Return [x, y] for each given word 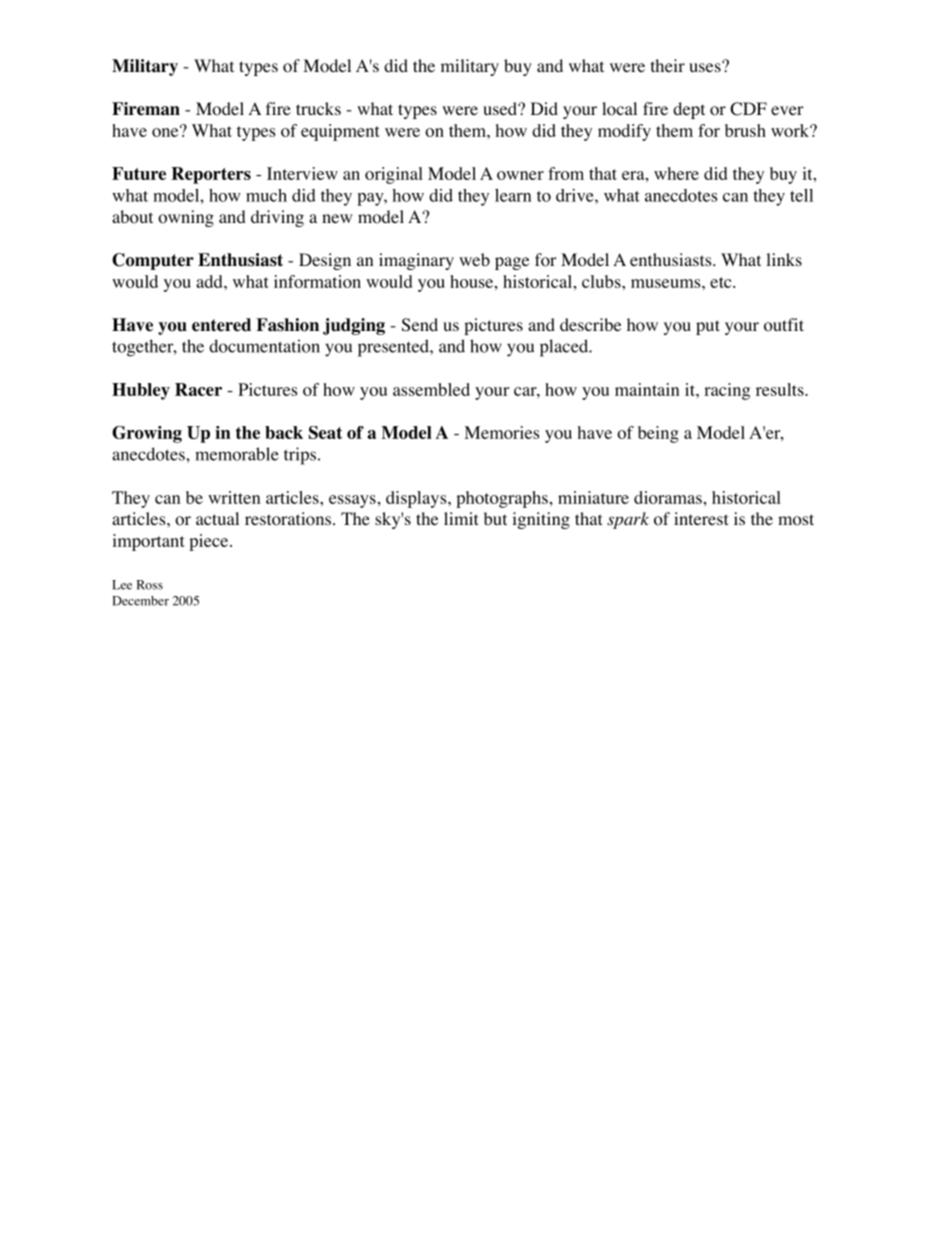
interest [701, 518]
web [474, 259]
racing [727, 391]
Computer [153, 261]
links [784, 259]
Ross [150, 585]
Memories [502, 432]
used [501, 108]
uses [706, 66]
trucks [318, 108]
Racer [198, 389]
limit [461, 518]
